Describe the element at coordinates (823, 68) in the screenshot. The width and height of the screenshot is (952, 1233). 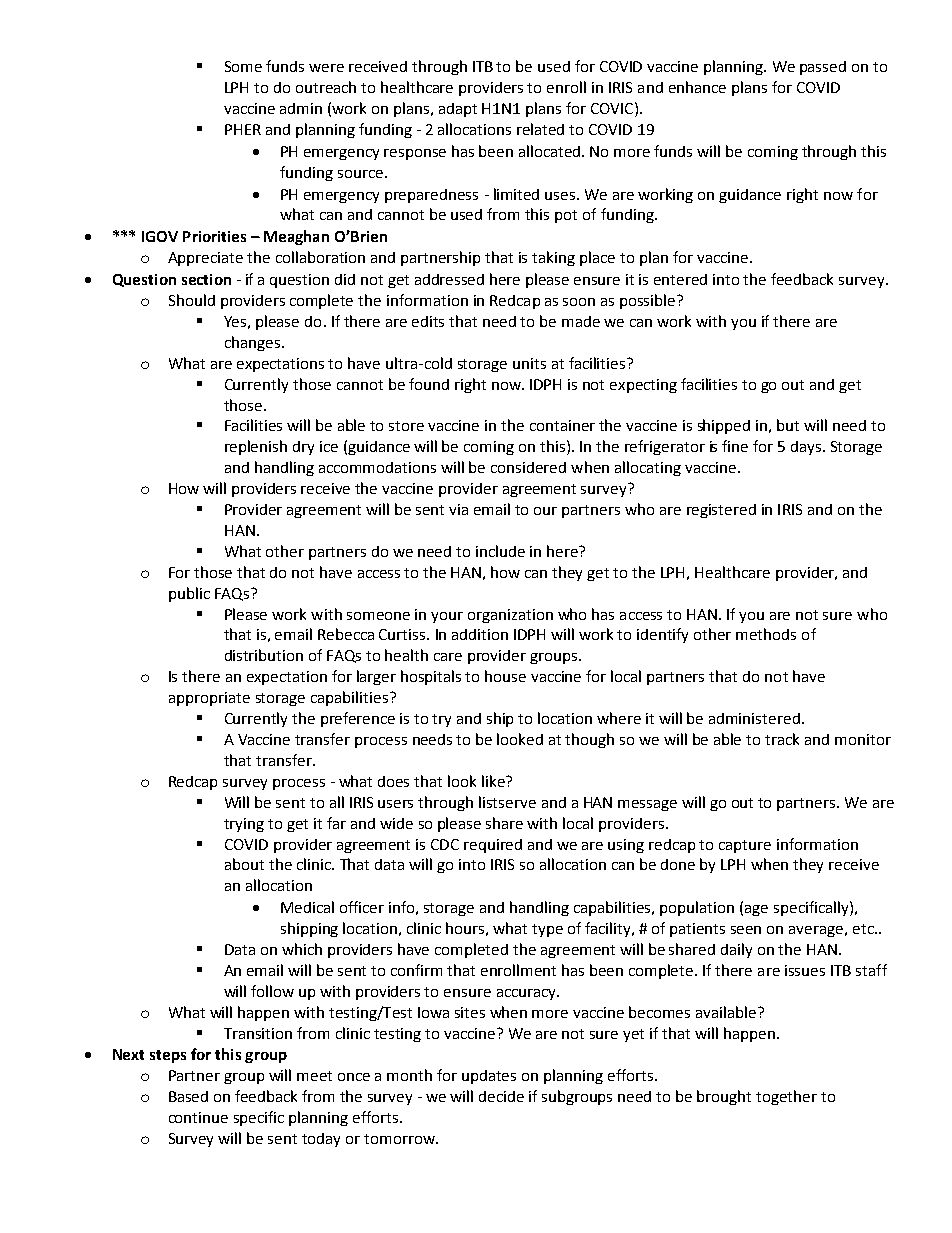
I see `passed` at that location.
